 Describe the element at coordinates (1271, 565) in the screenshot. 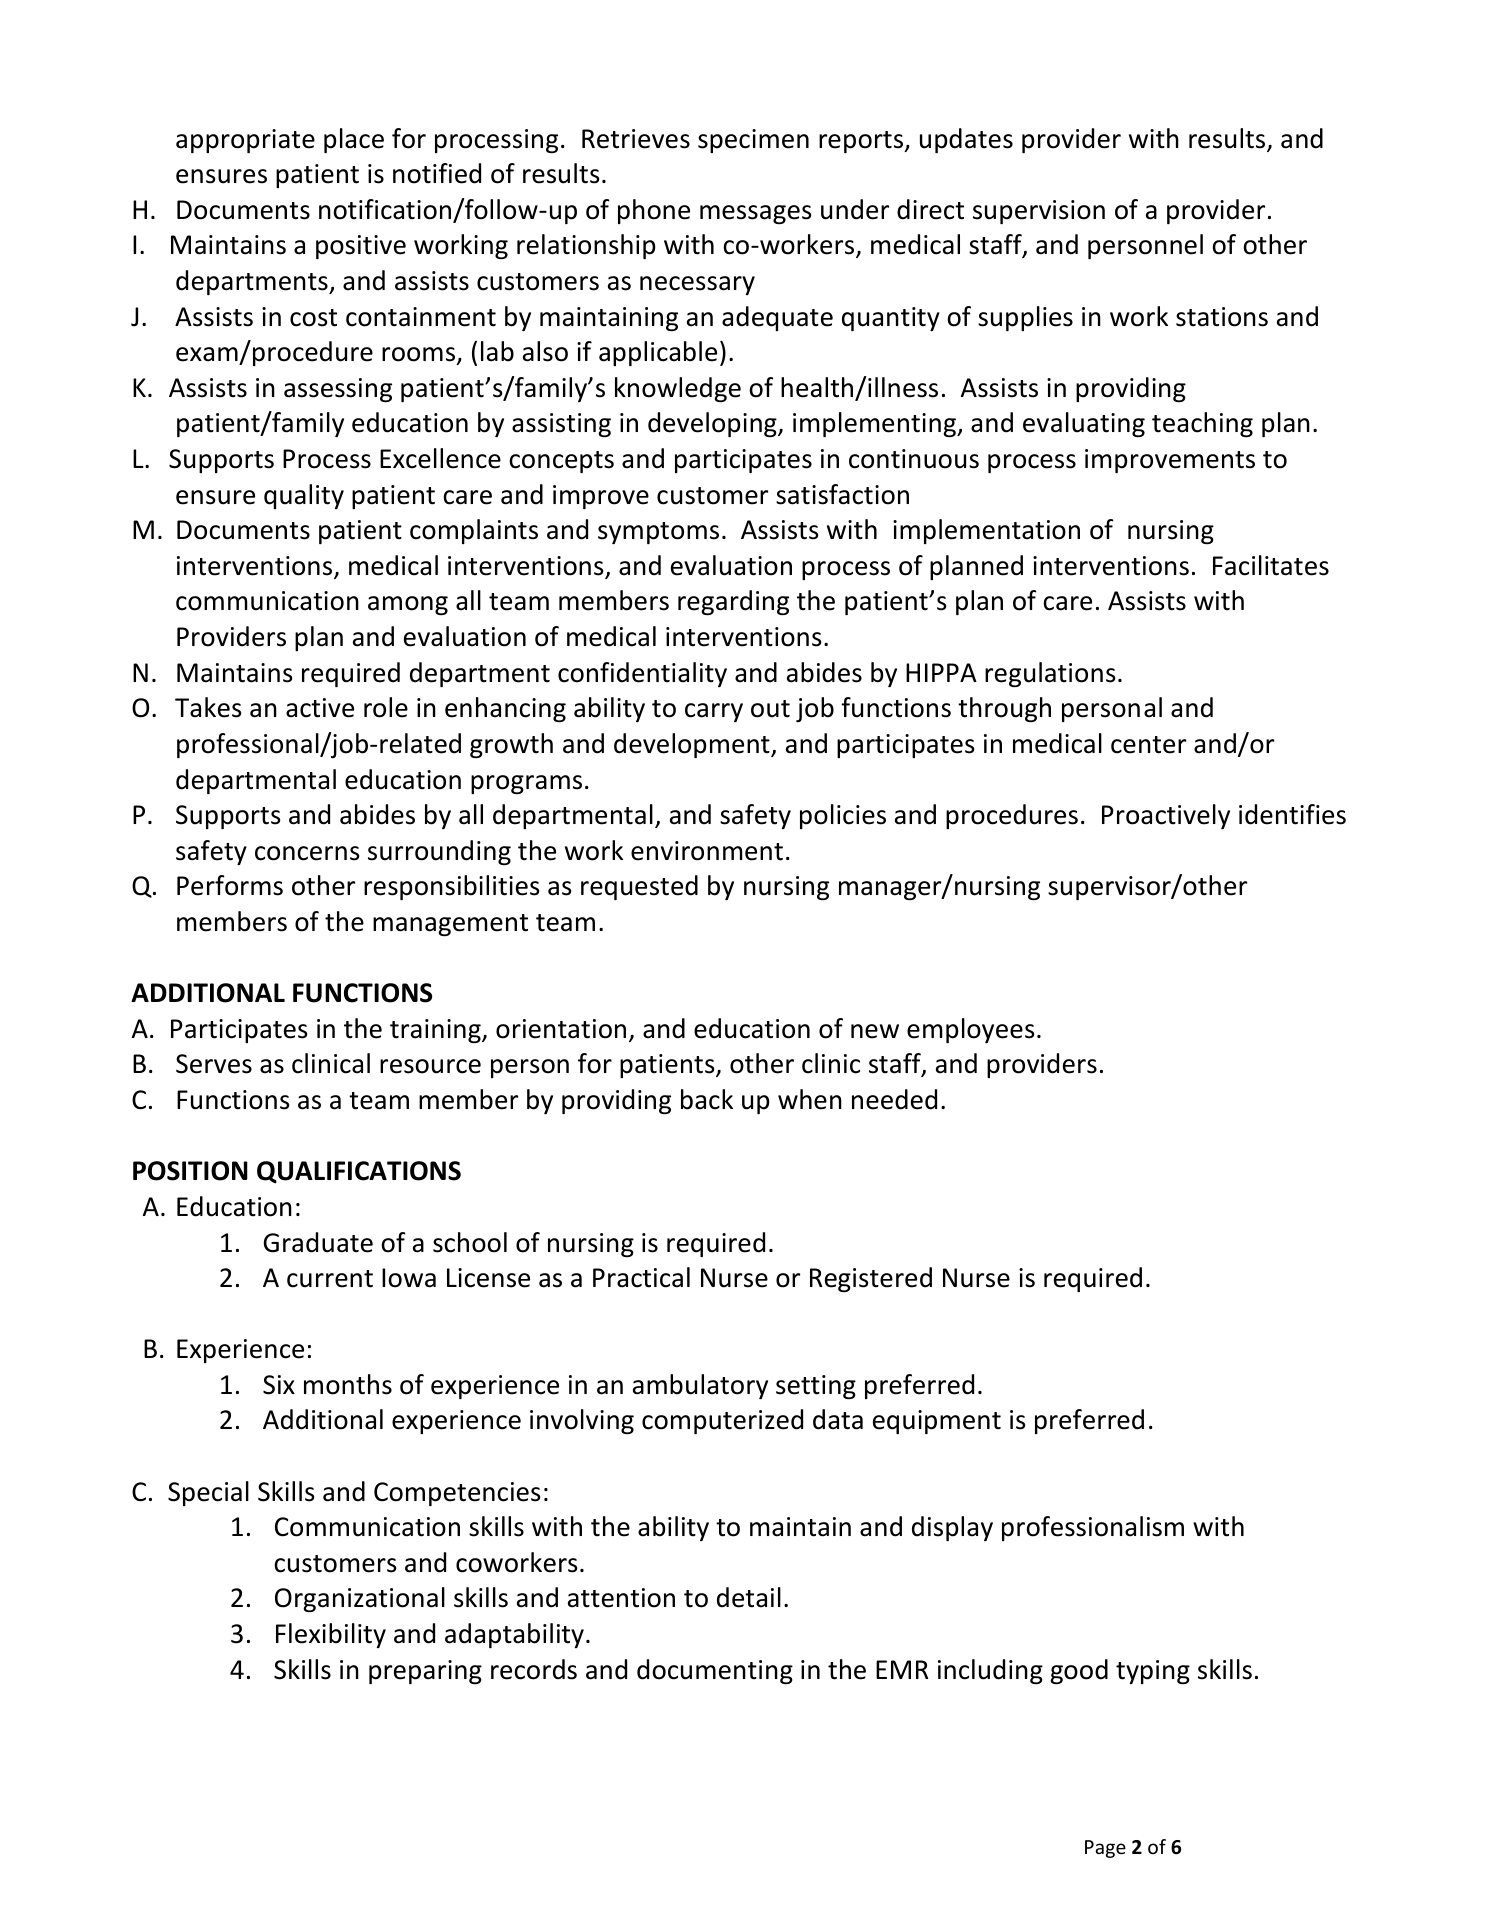

I see `Facilitates` at that location.
